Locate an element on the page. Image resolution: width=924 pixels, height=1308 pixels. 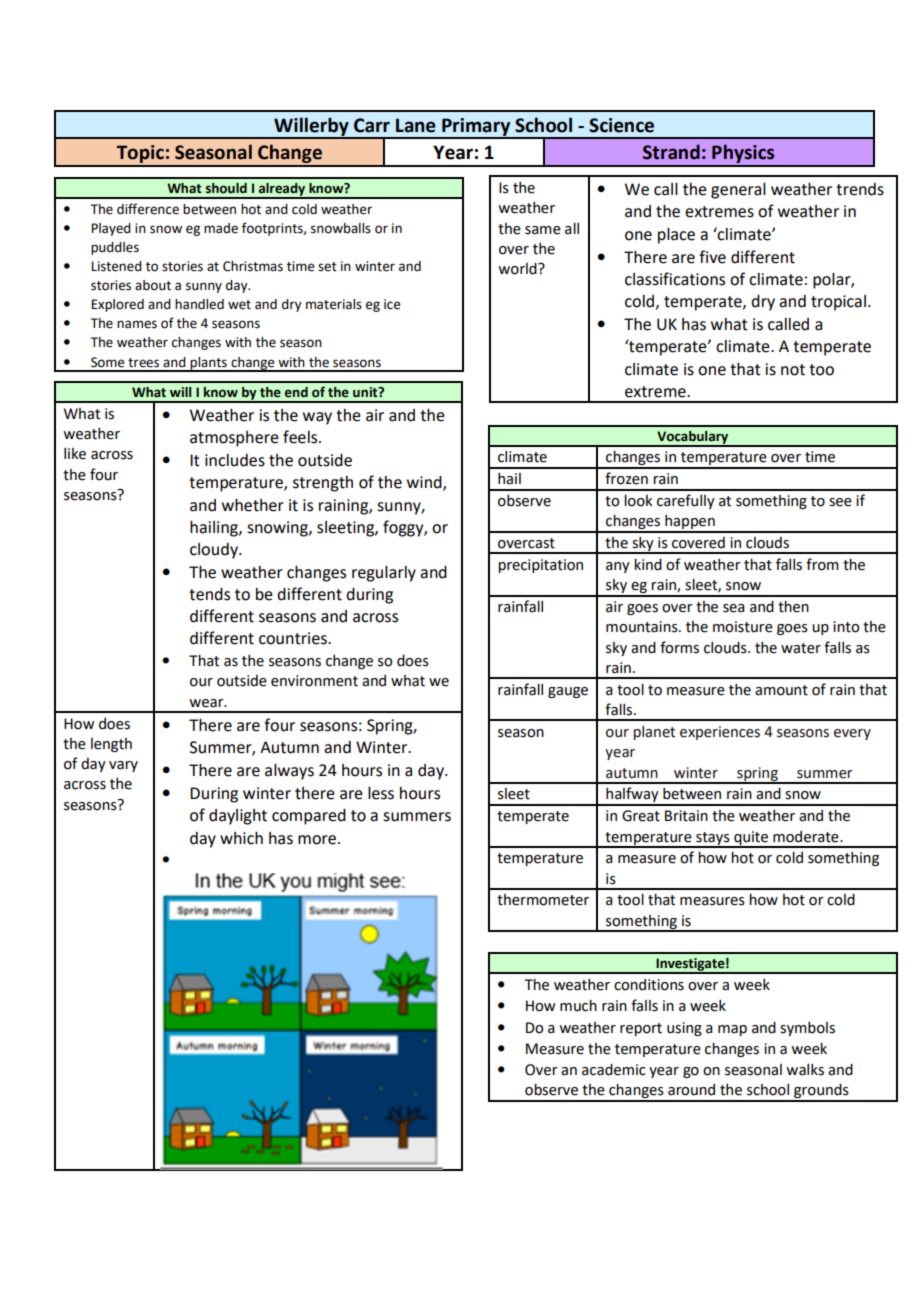
ice is located at coordinates (392, 304).
